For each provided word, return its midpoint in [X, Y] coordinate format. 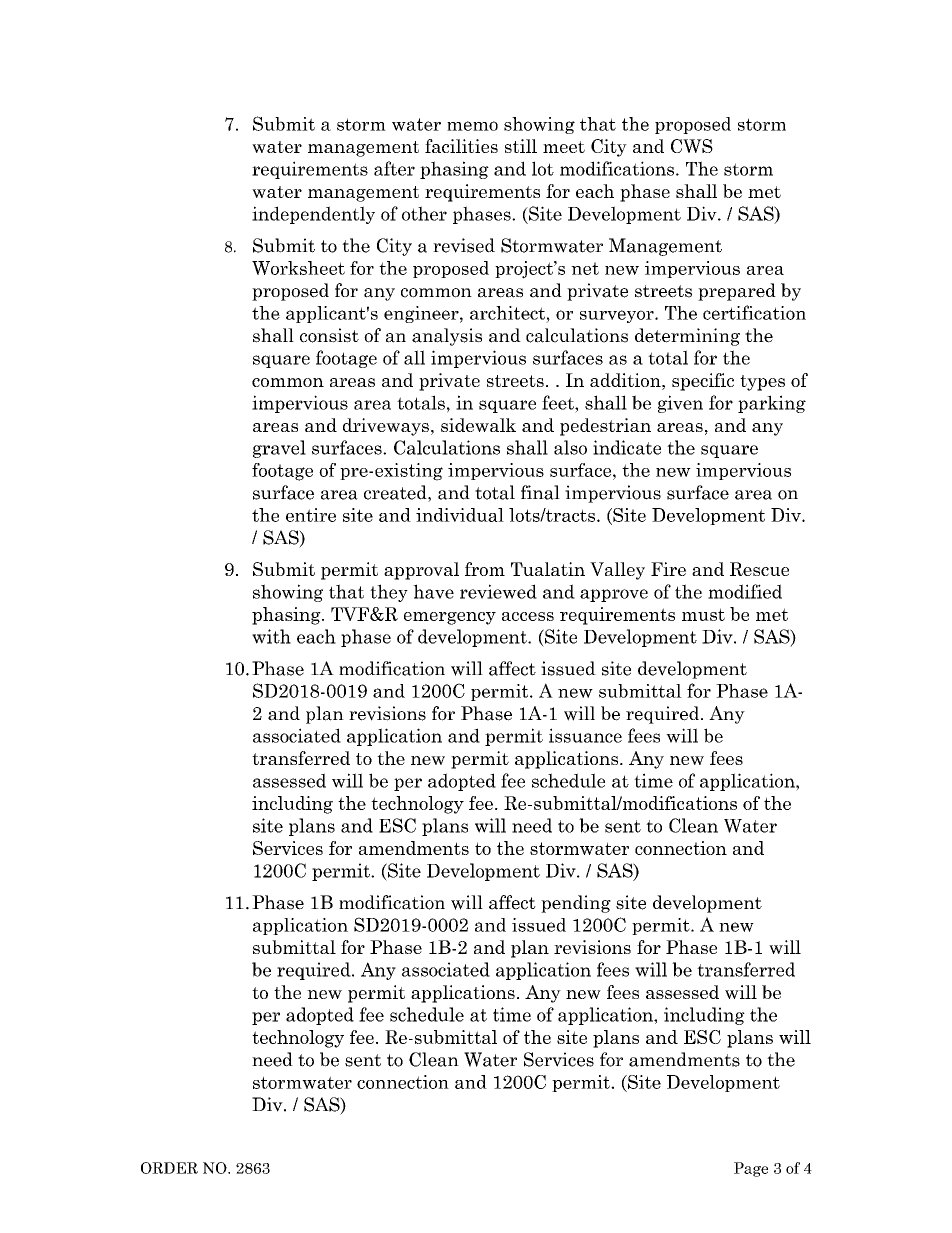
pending [576, 904]
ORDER [169, 1168]
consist [329, 335]
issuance [585, 735]
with [271, 636]
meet [564, 147]
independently [313, 215]
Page [751, 1169]
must [703, 614]
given [680, 404]
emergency [450, 618]
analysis [447, 337]
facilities [461, 146]
